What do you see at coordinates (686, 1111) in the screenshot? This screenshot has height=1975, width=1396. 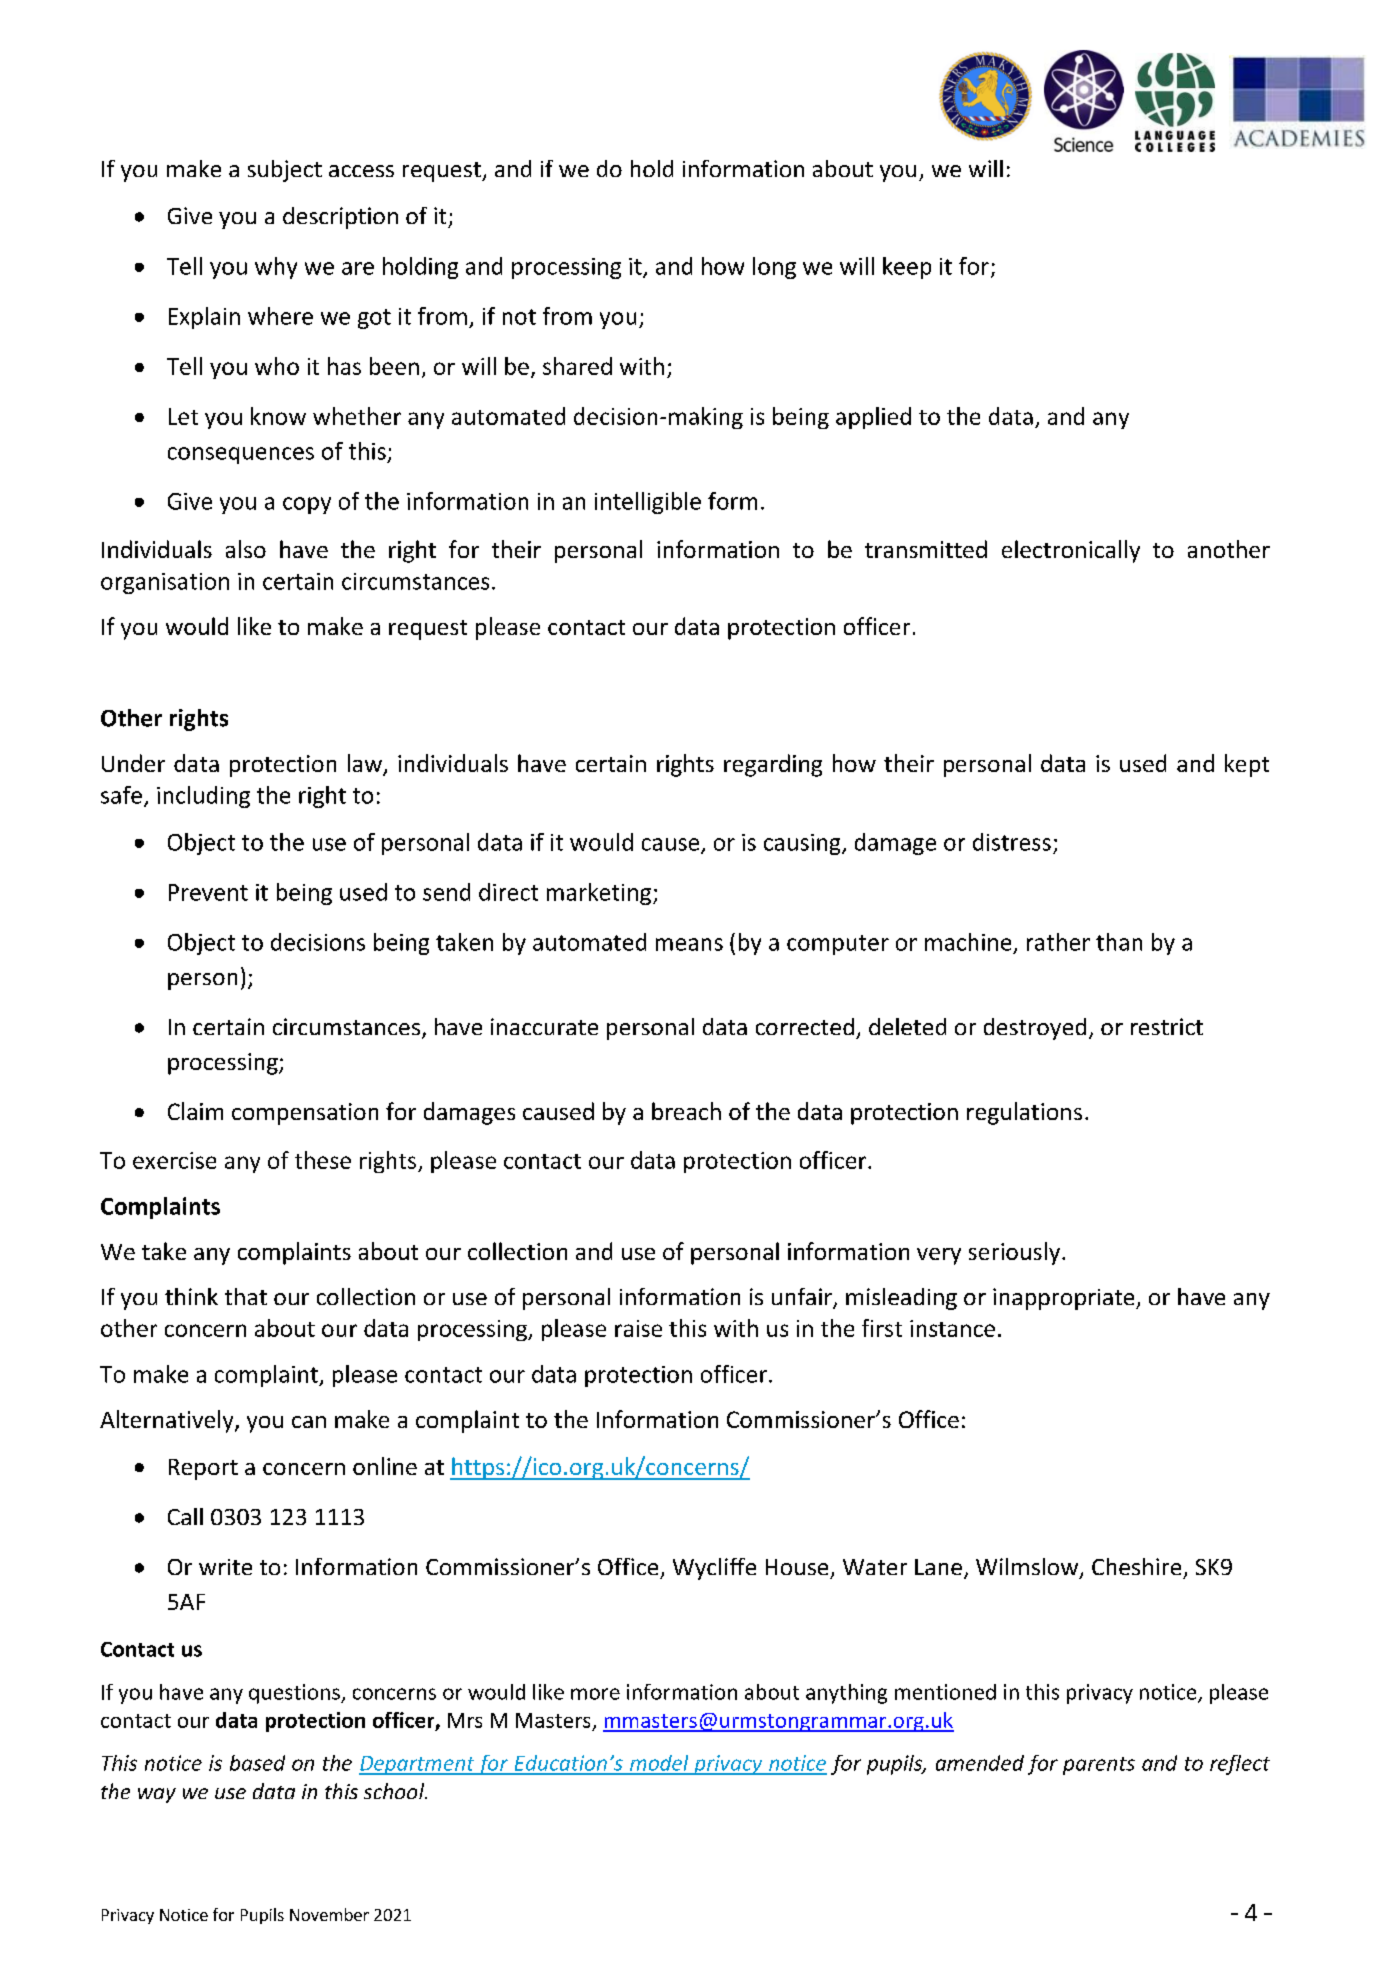 I see `breach` at bounding box center [686, 1111].
